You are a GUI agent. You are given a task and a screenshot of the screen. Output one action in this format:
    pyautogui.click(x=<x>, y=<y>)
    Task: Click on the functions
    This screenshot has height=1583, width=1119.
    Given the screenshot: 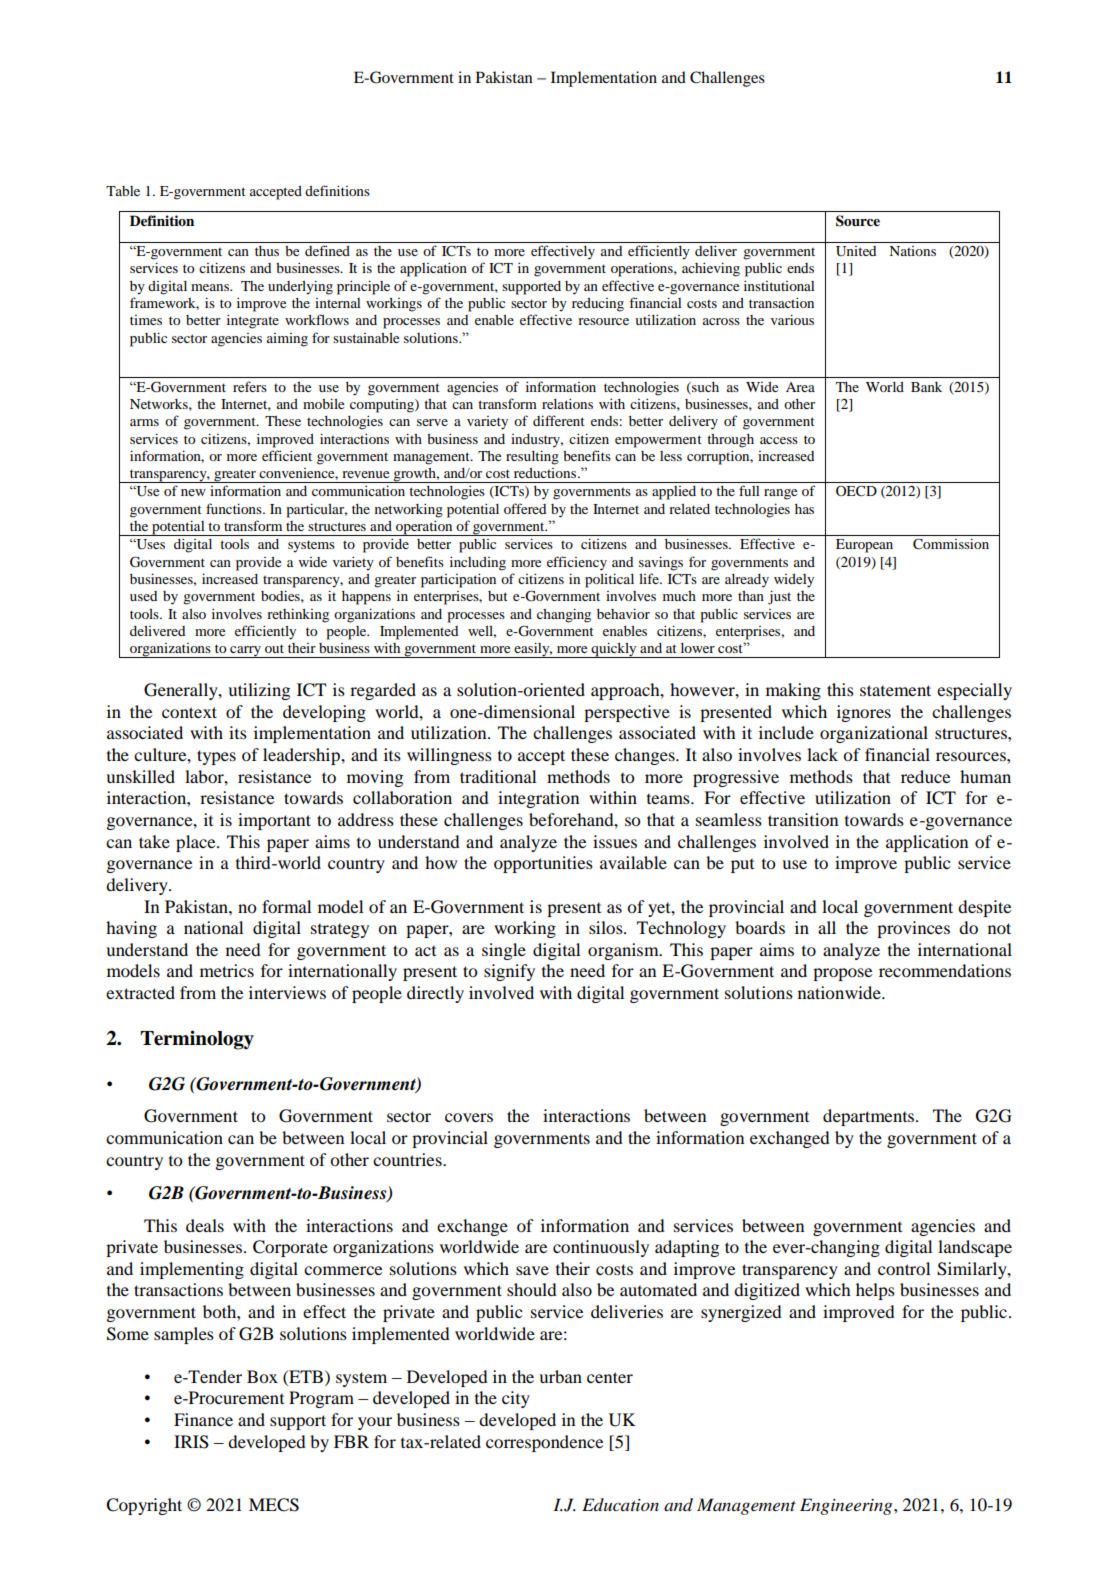 What is the action you would take?
    pyautogui.click(x=235, y=508)
